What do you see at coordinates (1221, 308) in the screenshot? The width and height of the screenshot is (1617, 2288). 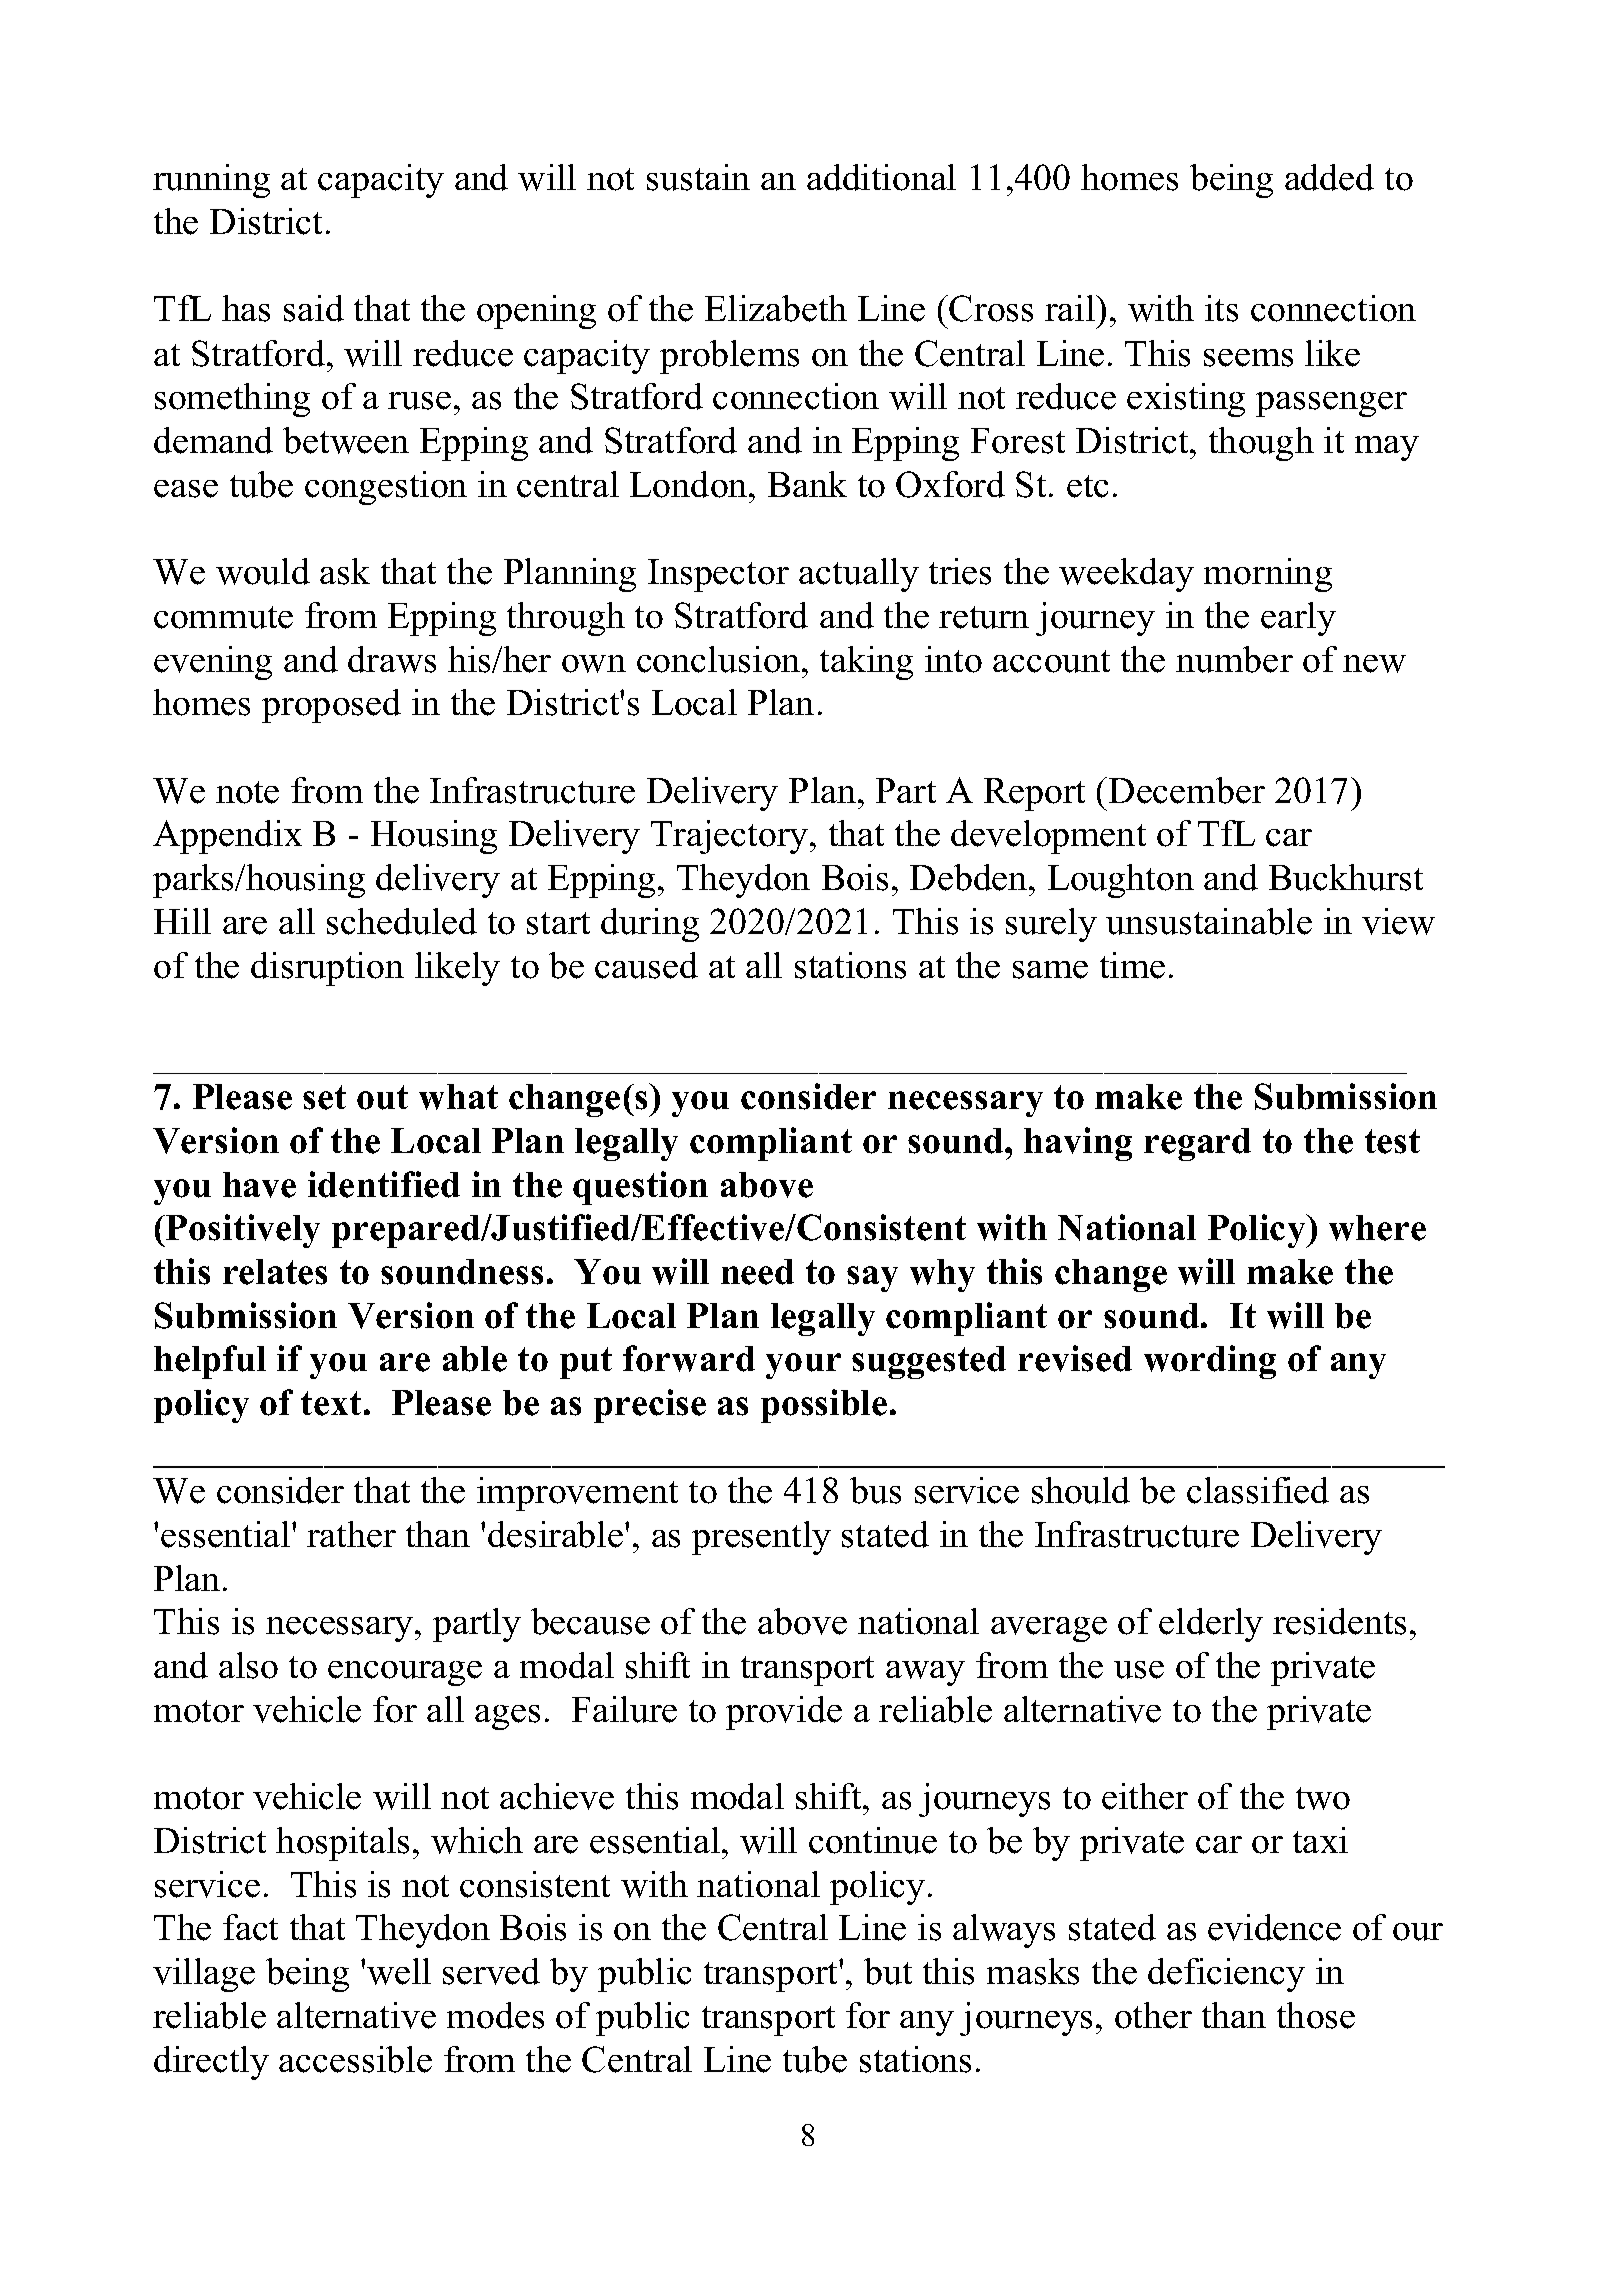 I see `its` at bounding box center [1221, 308].
